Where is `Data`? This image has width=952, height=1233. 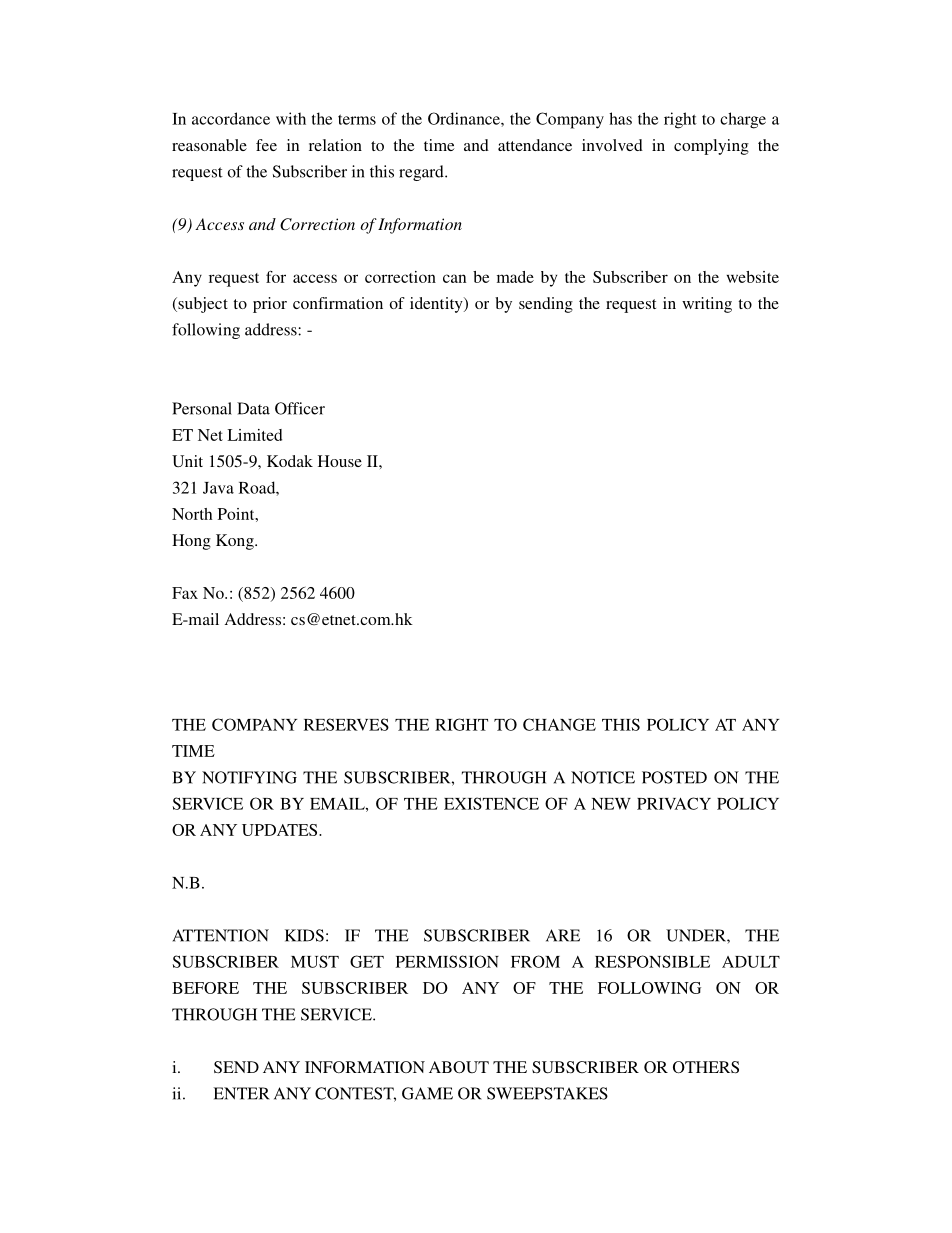 Data is located at coordinates (253, 408).
